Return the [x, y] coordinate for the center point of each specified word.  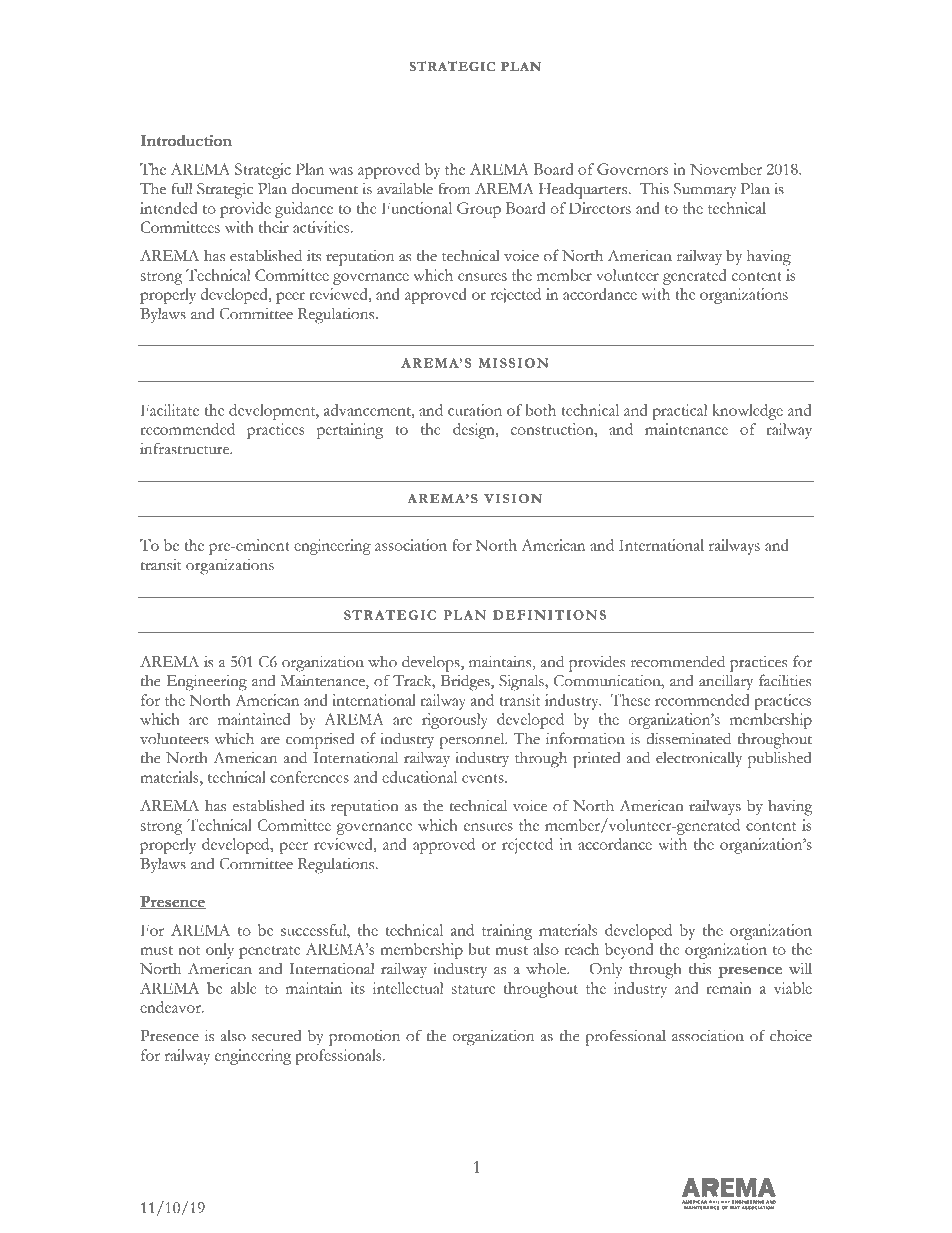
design [475, 431]
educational [419, 777]
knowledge [747, 412]
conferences [309, 777]
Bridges [466, 682]
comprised [320, 741]
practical [679, 412]
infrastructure [186, 448]
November [726, 169]
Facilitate [170, 410]
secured [277, 1036]
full [182, 188]
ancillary [726, 682]
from [454, 188]
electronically [699, 759]
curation [475, 410]
